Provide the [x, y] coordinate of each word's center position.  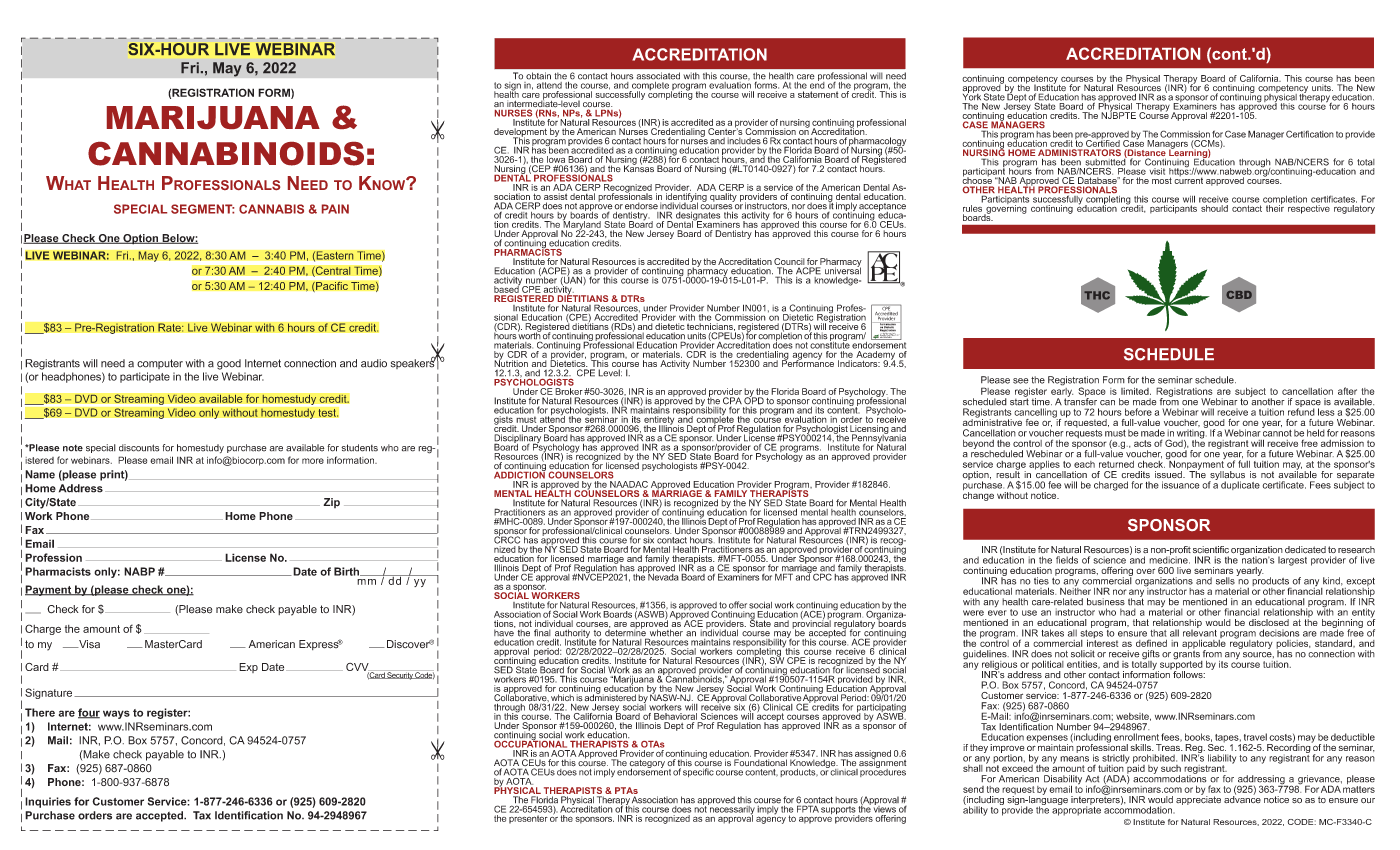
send [973, 789]
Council [789, 261]
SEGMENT [202, 209]
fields [1067, 560]
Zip [331, 503]
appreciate [1198, 799]
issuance [1181, 485]
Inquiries [48, 802]
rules [972, 208]
